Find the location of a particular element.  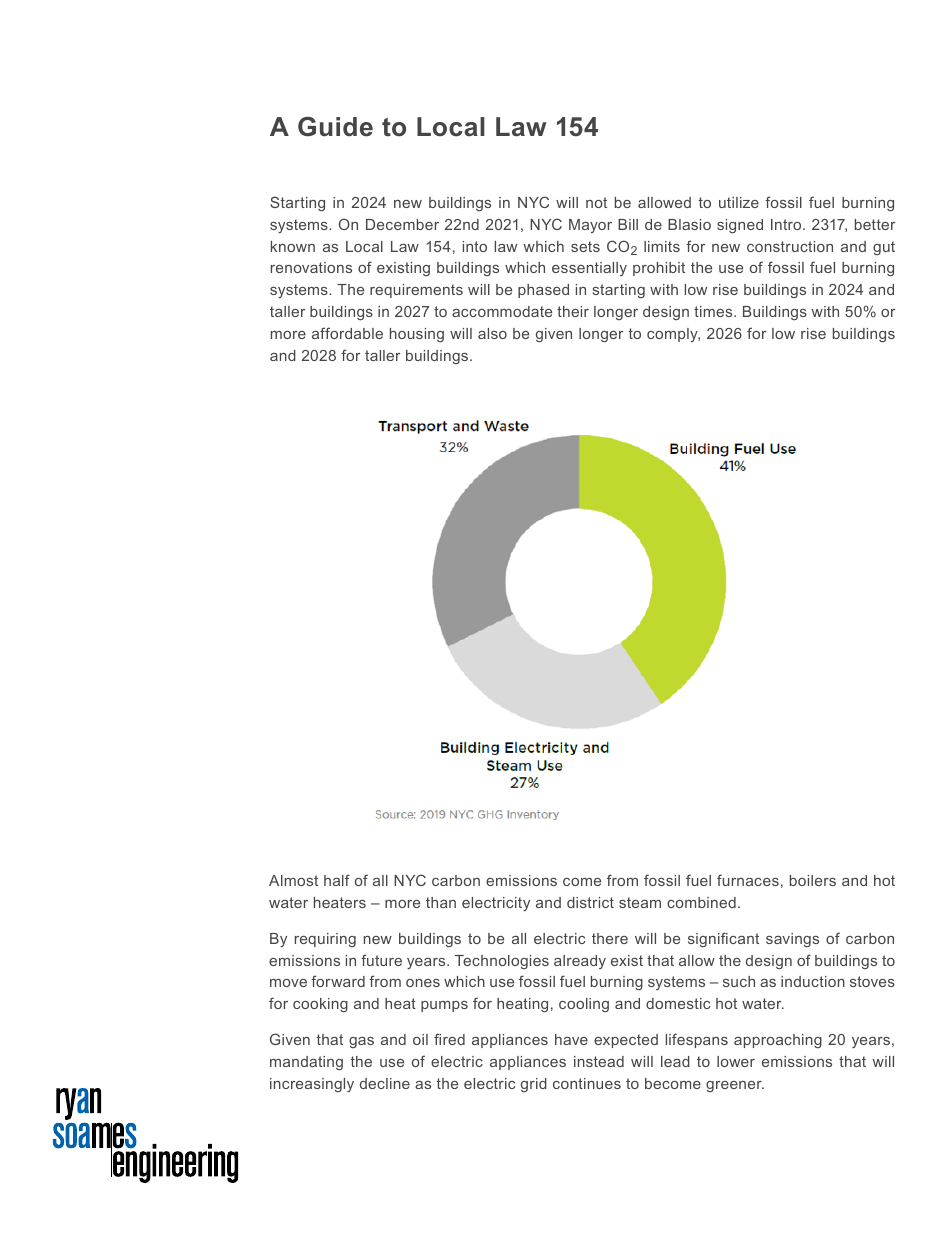

not is located at coordinates (596, 202).
